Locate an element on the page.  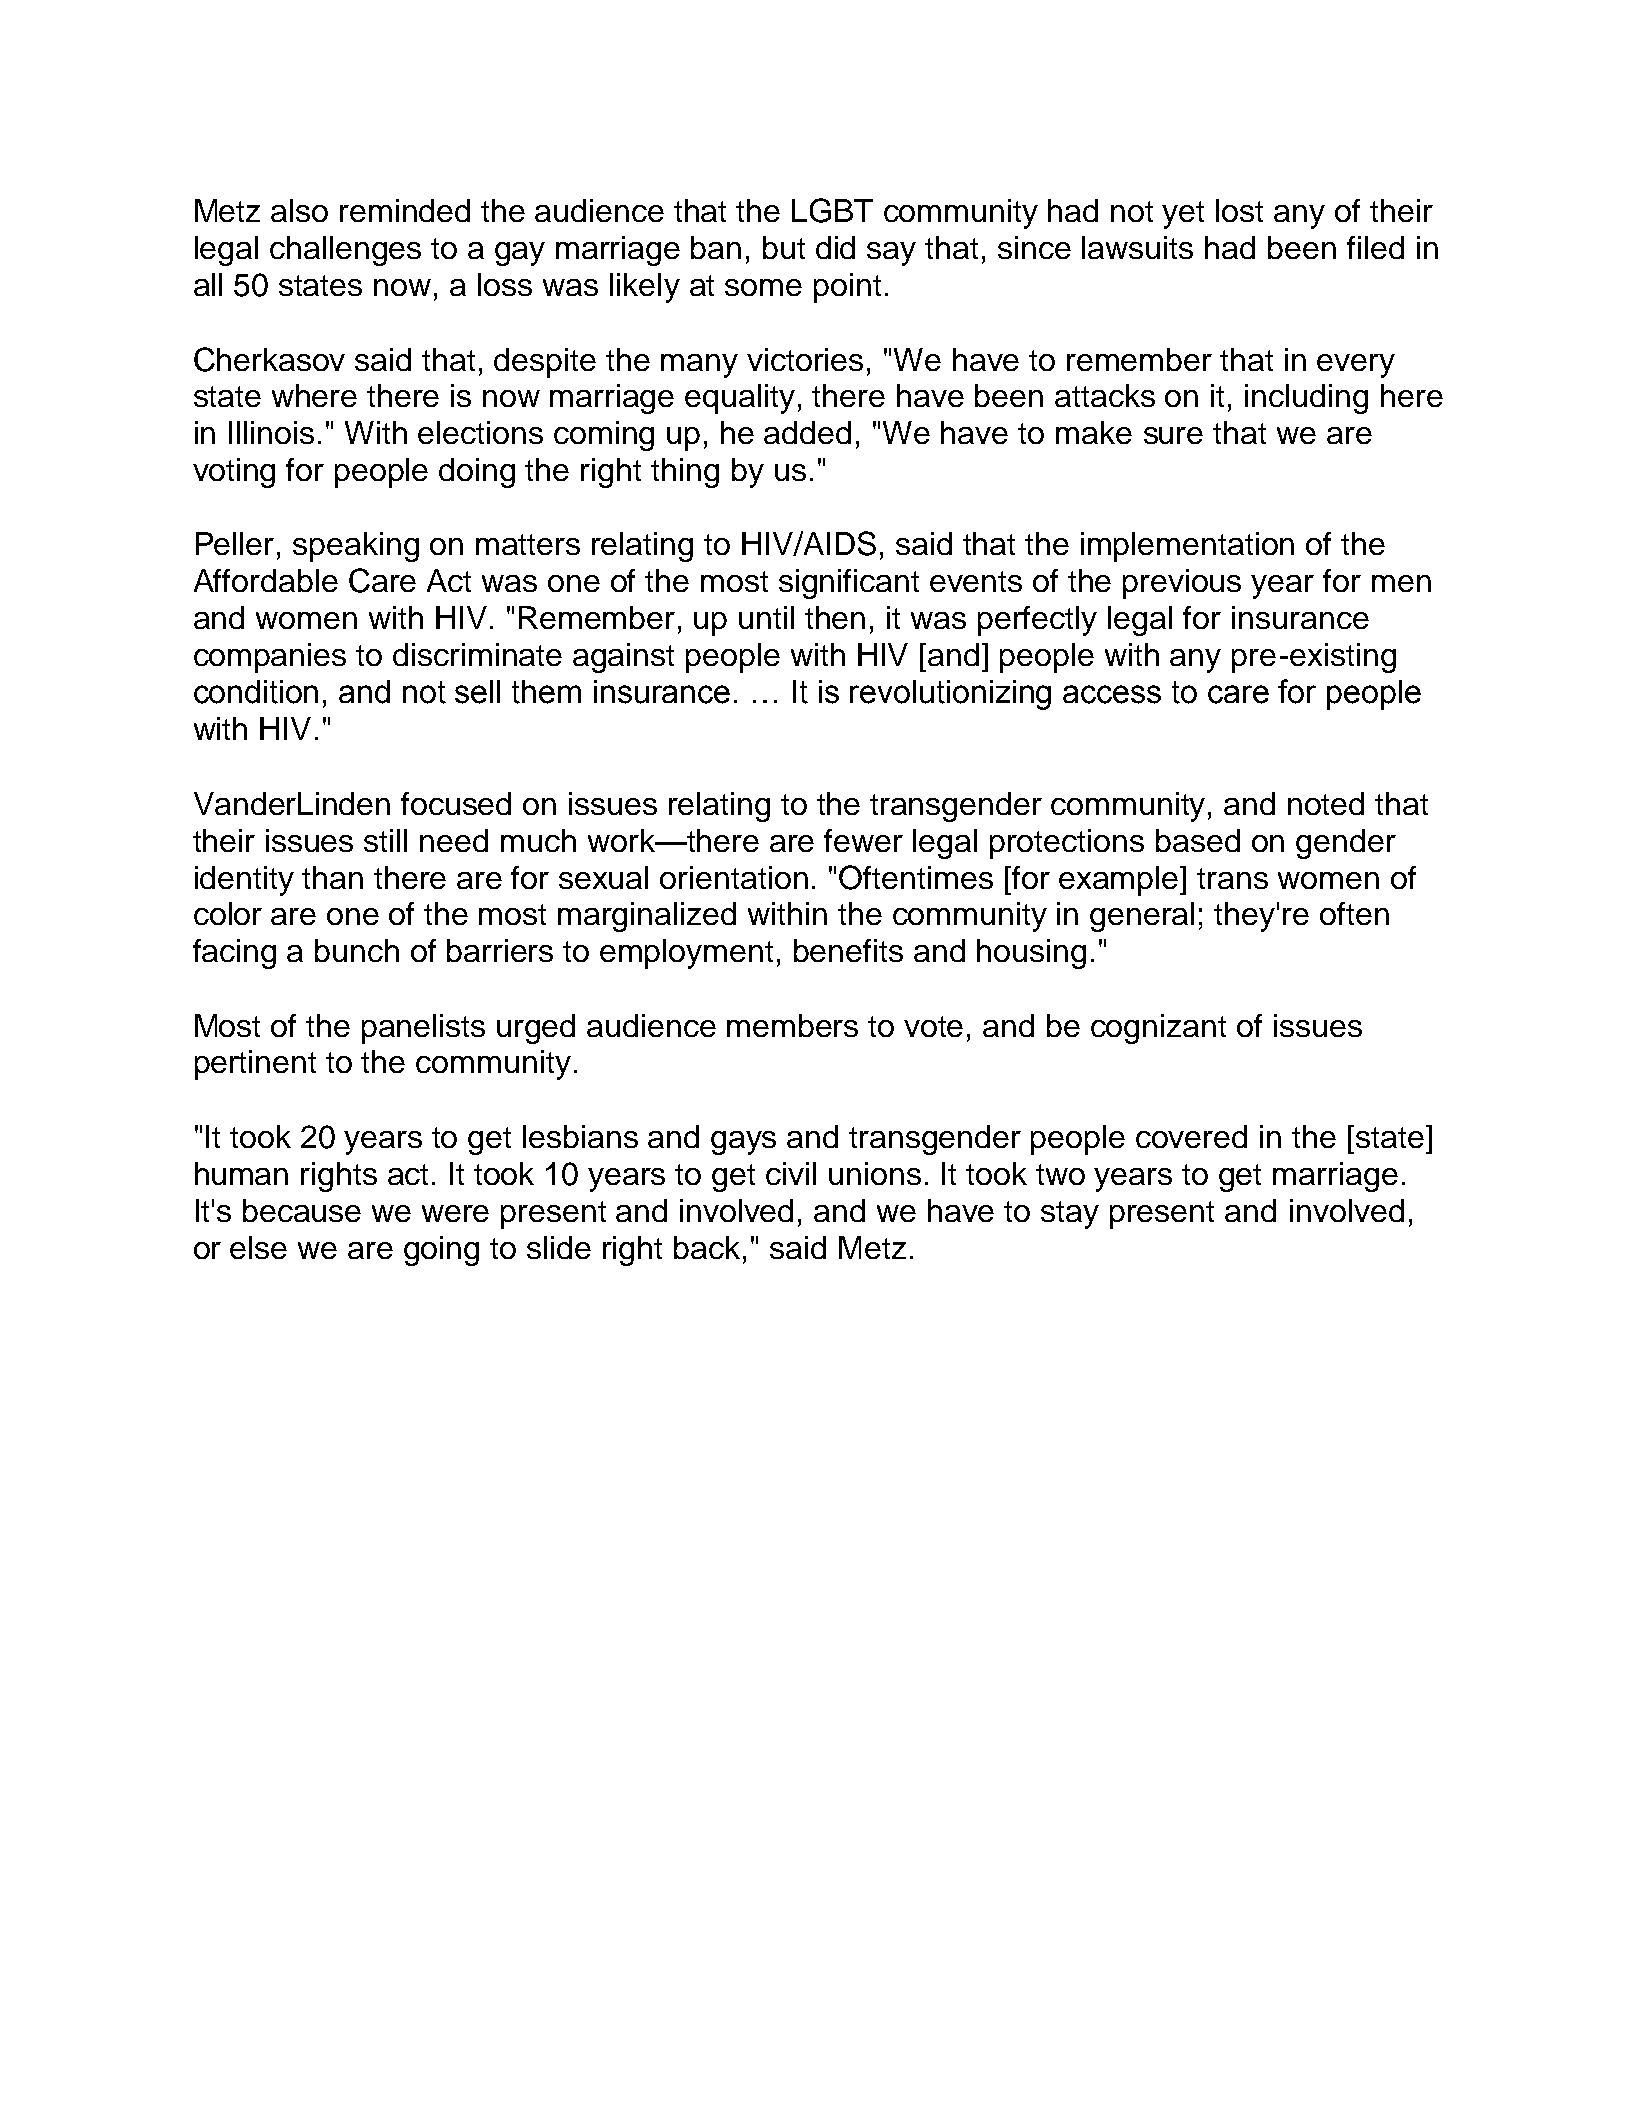
orientation is located at coordinates (734, 877).
